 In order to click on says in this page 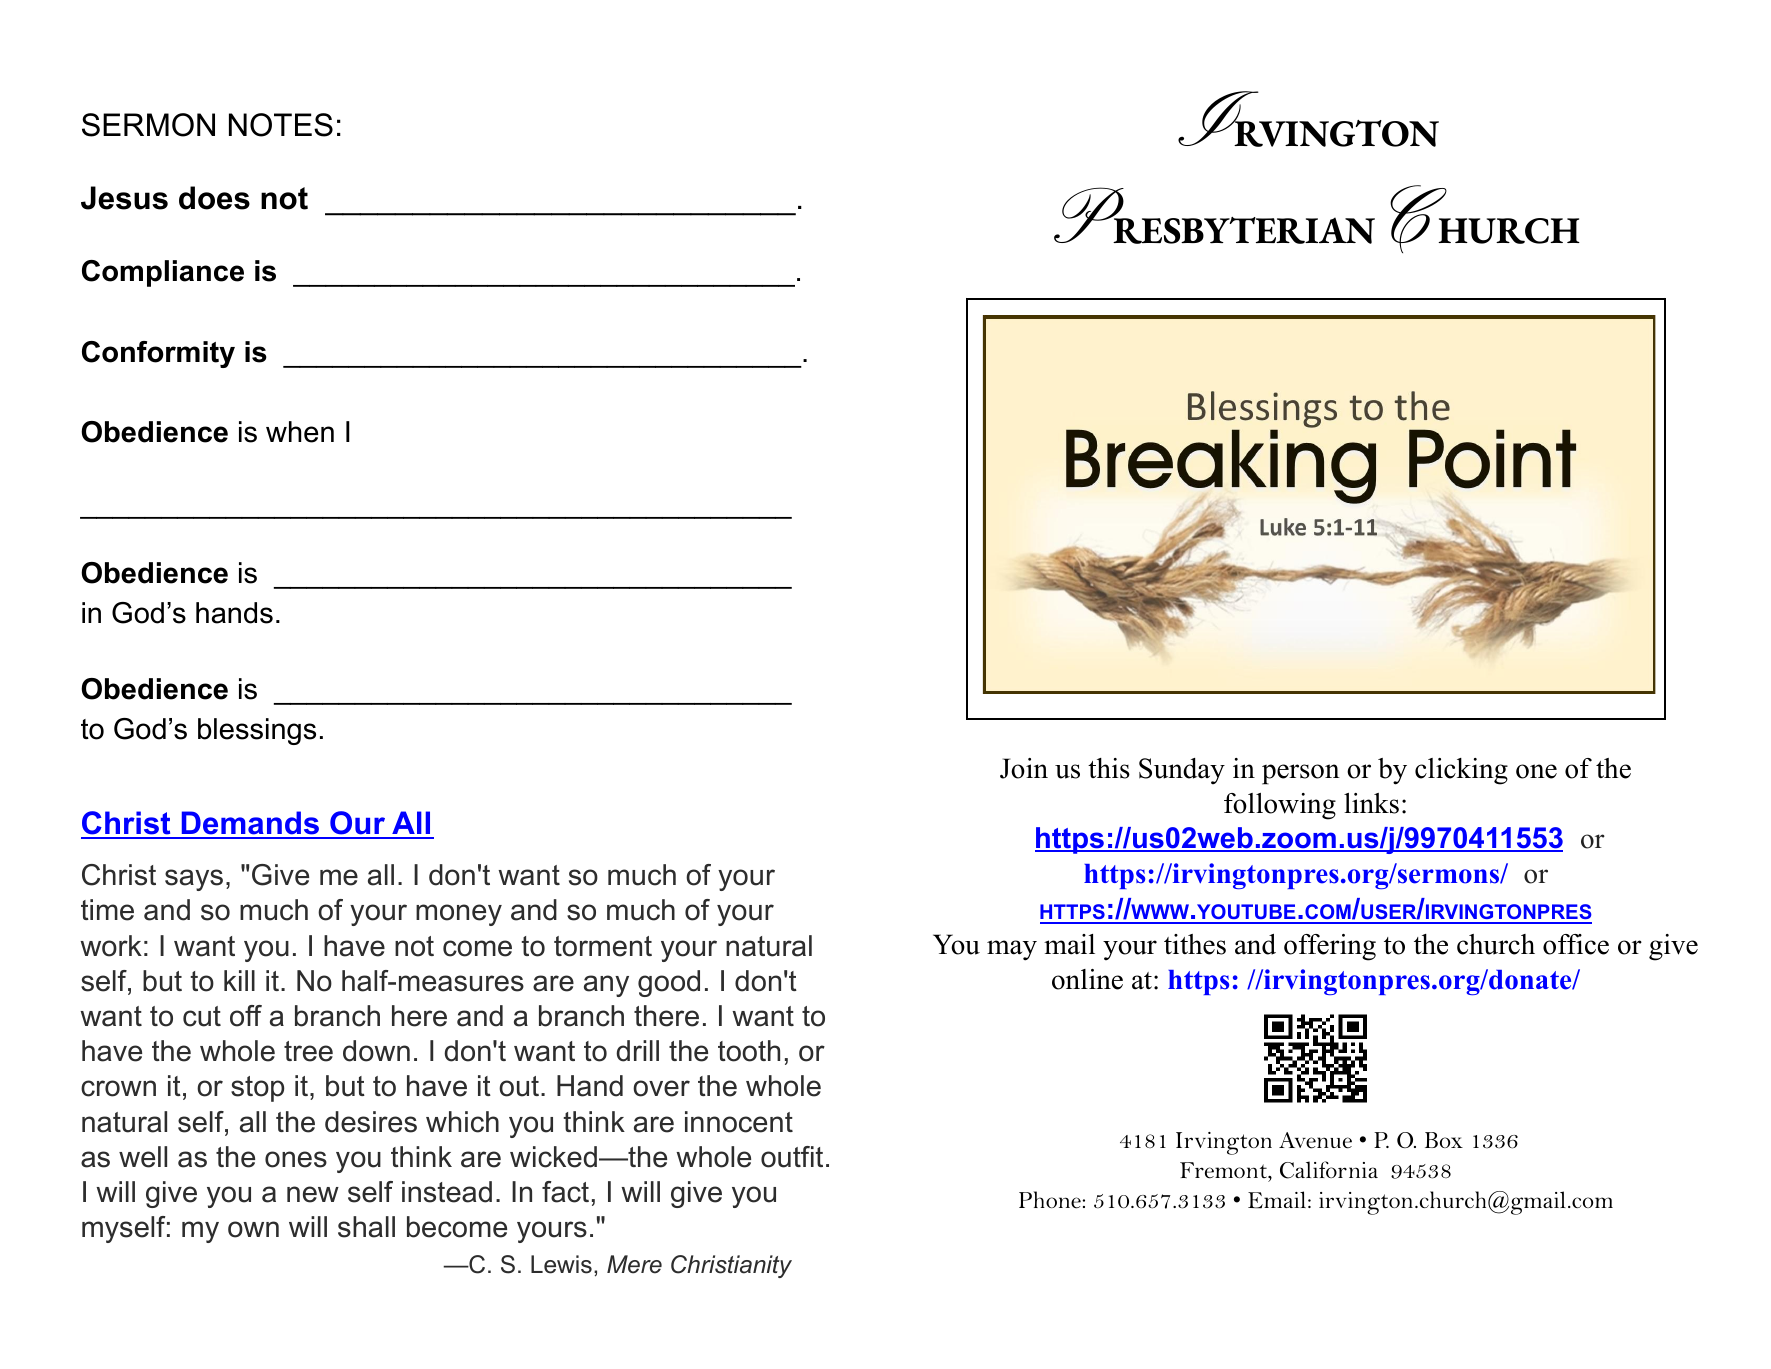, I will do `click(194, 880)`.
